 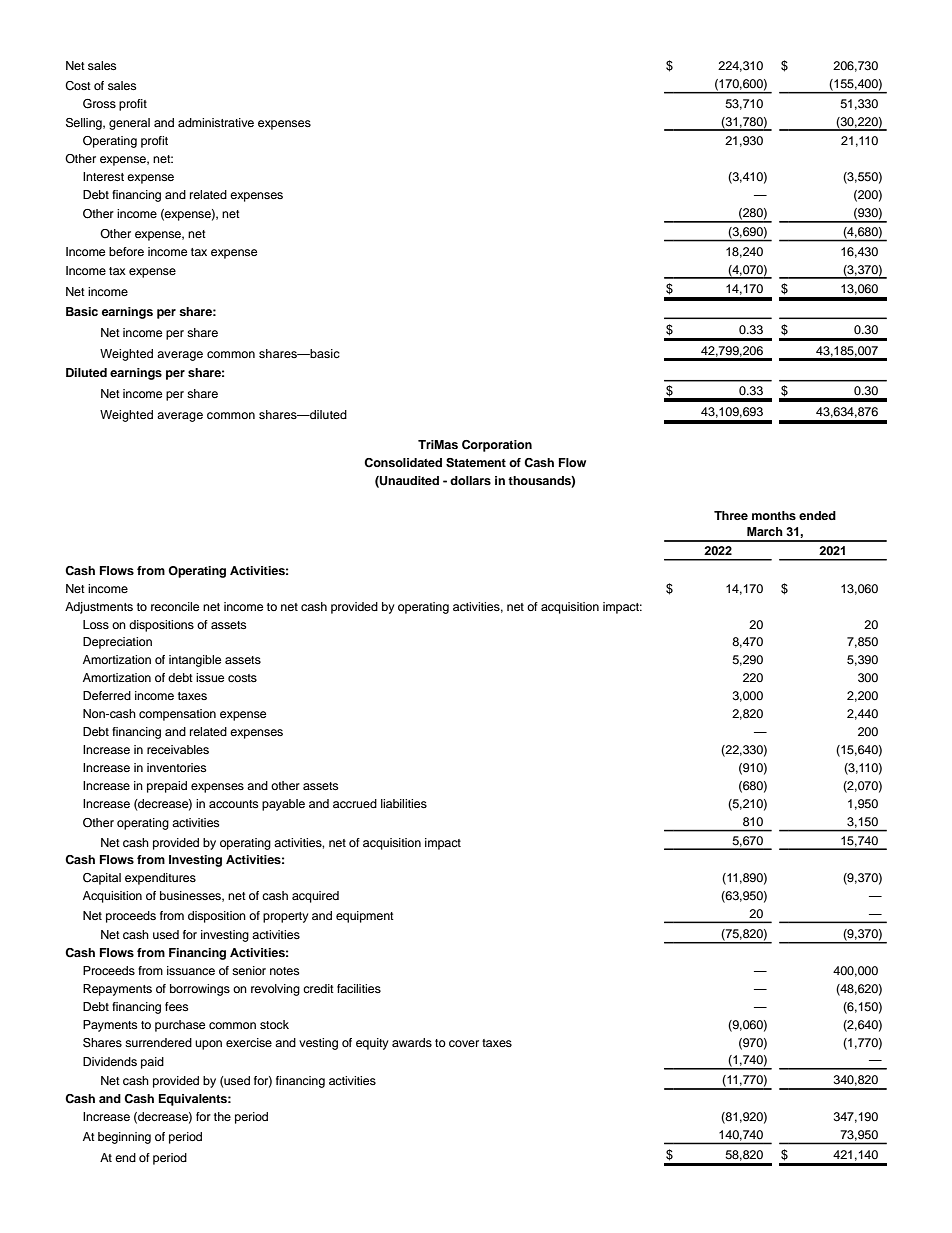 What do you see at coordinates (765, 531) in the document?
I see `March` at bounding box center [765, 531].
